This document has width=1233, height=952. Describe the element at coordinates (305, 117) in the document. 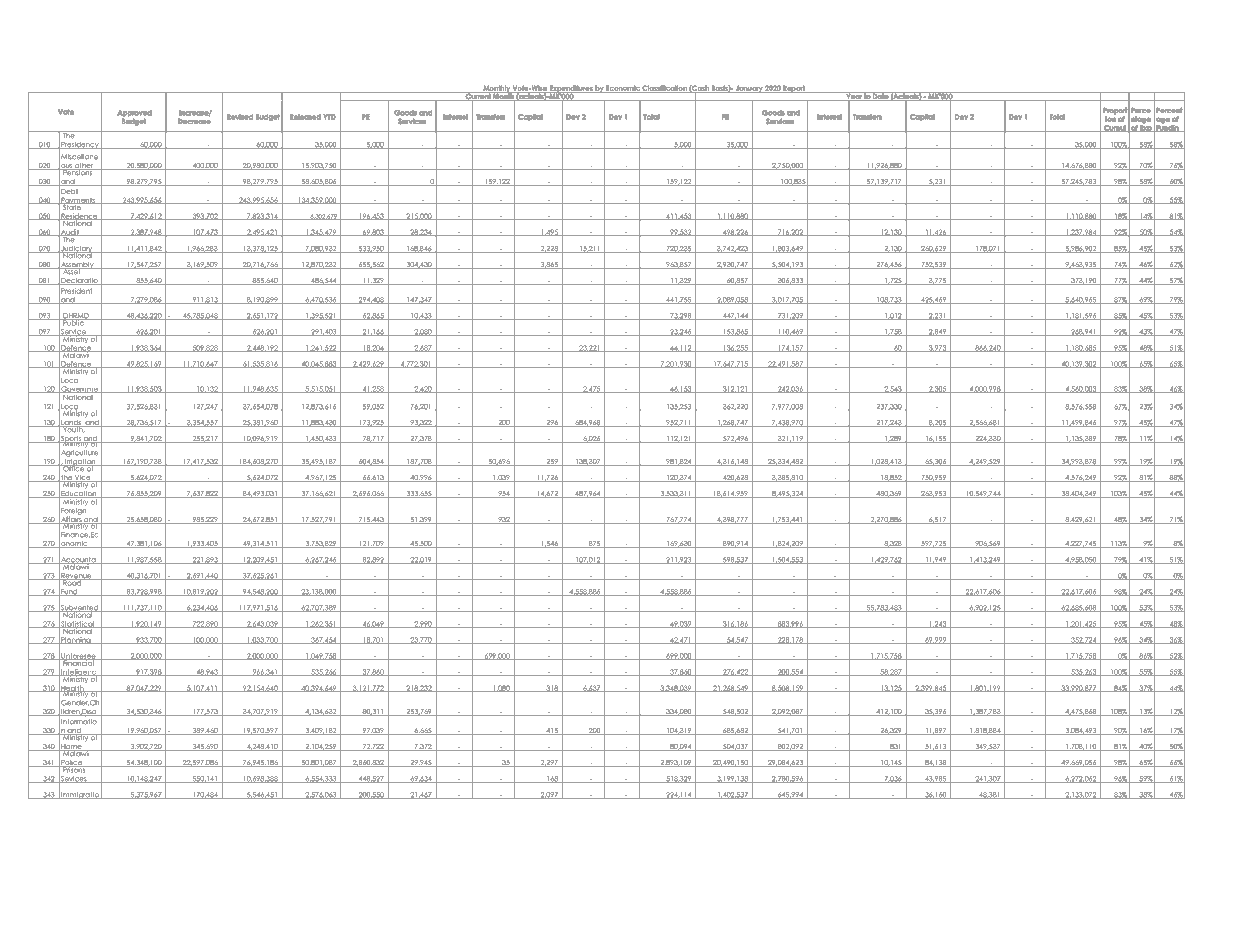

I see `Released` at that location.
